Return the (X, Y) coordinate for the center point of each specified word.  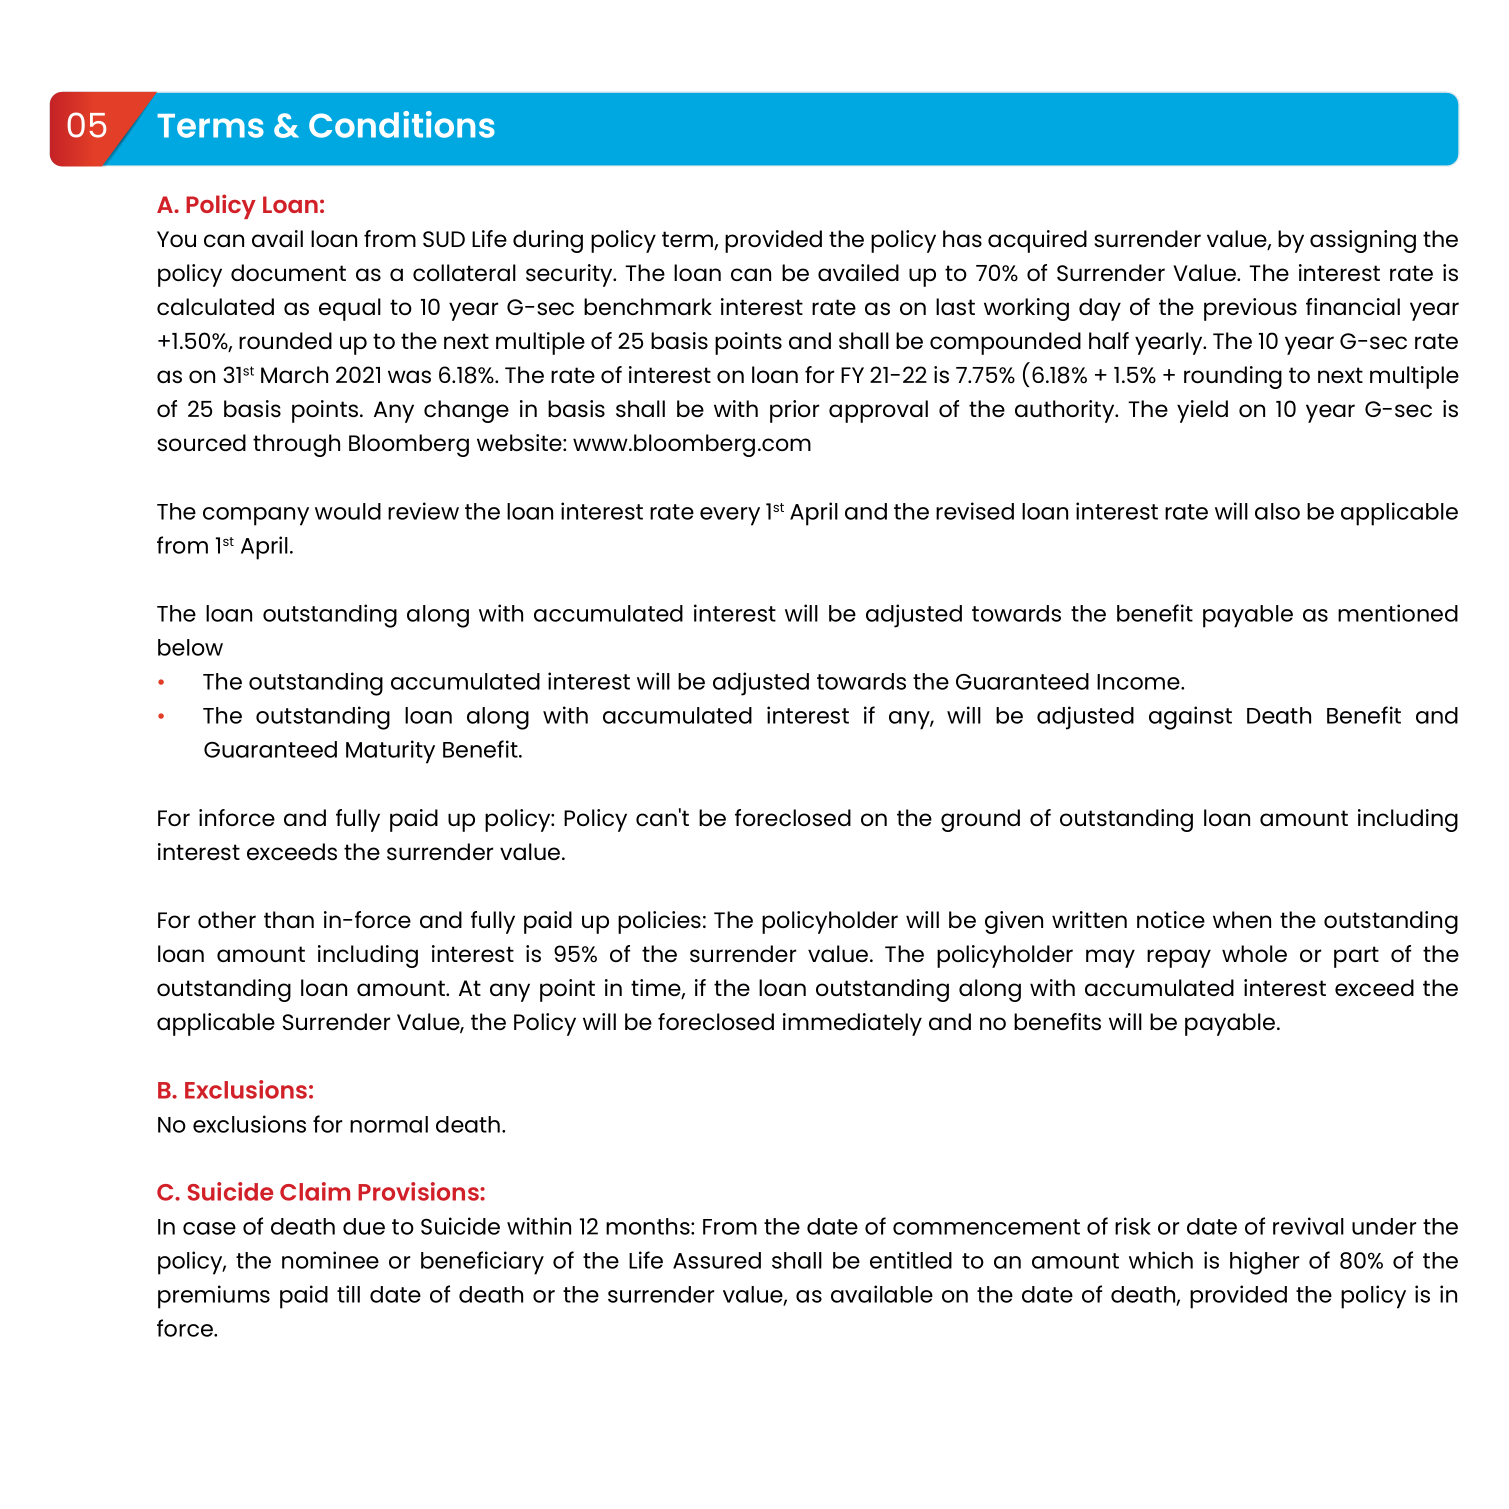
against (1190, 718)
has (962, 238)
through (296, 445)
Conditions (402, 124)
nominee (330, 1260)
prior (794, 411)
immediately (852, 1024)
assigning (1363, 241)
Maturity (390, 752)
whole (1254, 953)
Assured (717, 1260)
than (289, 919)
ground (980, 820)
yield (1202, 411)
